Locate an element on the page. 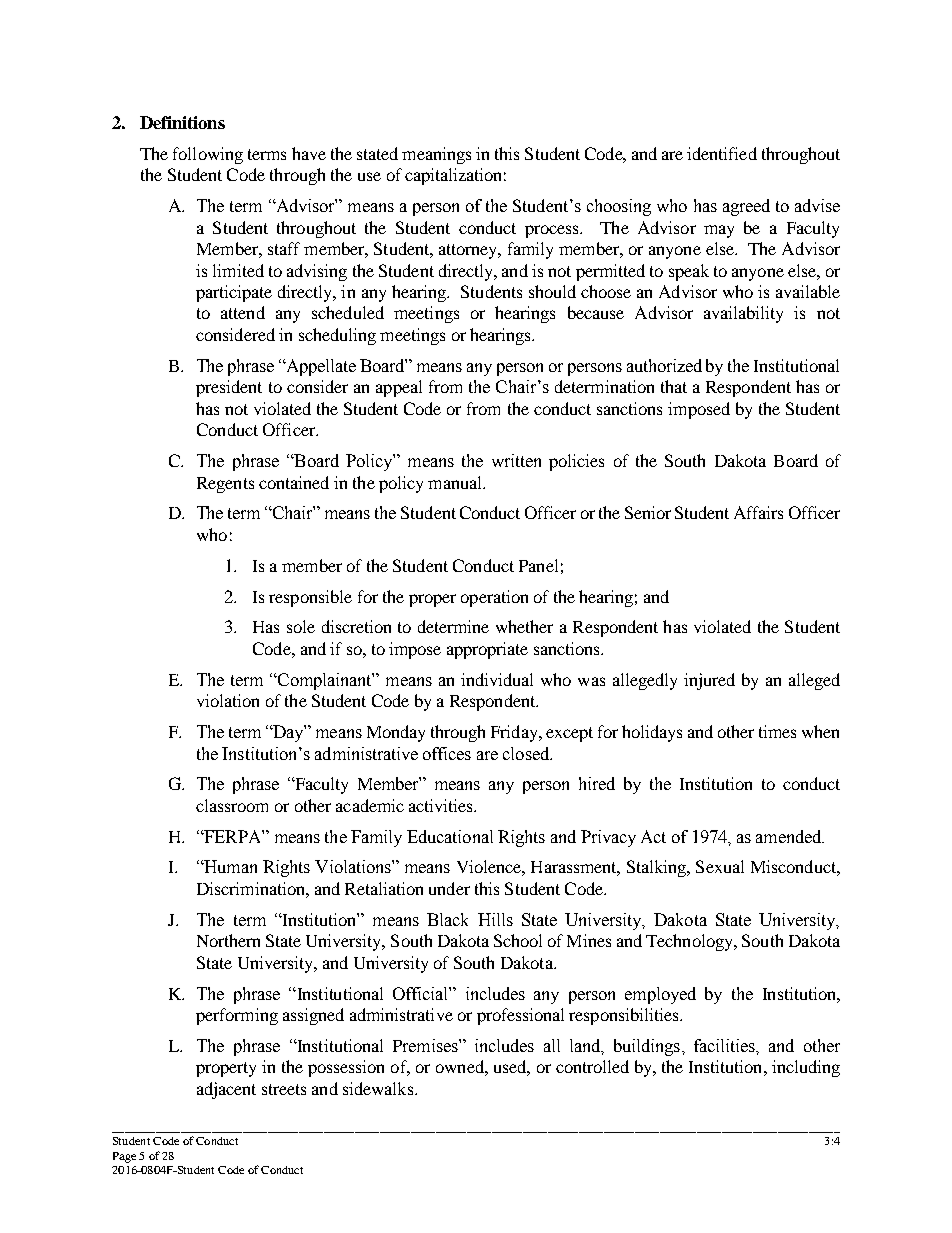 The height and width of the page is (1233, 952). meanings is located at coordinates (436, 155).
